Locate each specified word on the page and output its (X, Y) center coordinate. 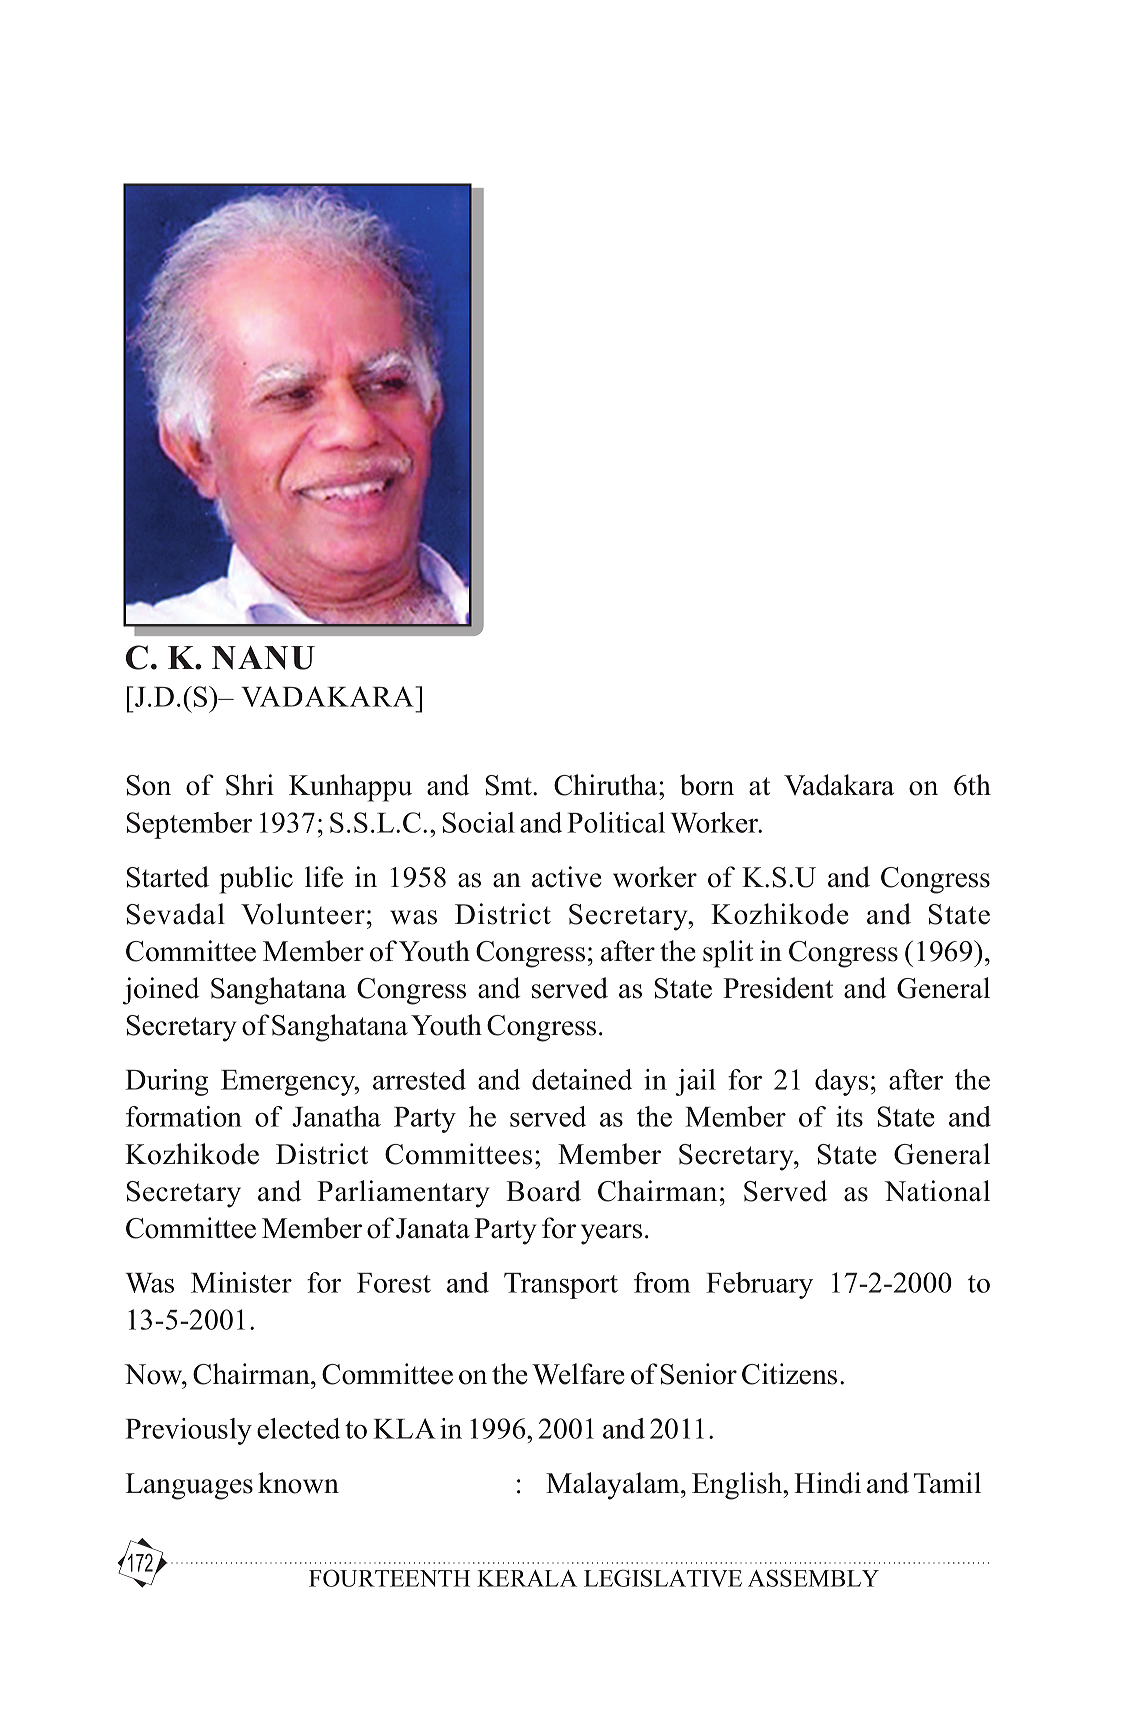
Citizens (789, 1374)
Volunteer (303, 914)
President (778, 988)
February (759, 1285)
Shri (250, 785)
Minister (241, 1282)
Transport (561, 1286)
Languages (189, 1486)
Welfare (578, 1374)
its (849, 1116)
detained (582, 1079)
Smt (510, 785)
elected (298, 1428)
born (707, 785)
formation (184, 1116)
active (567, 877)
